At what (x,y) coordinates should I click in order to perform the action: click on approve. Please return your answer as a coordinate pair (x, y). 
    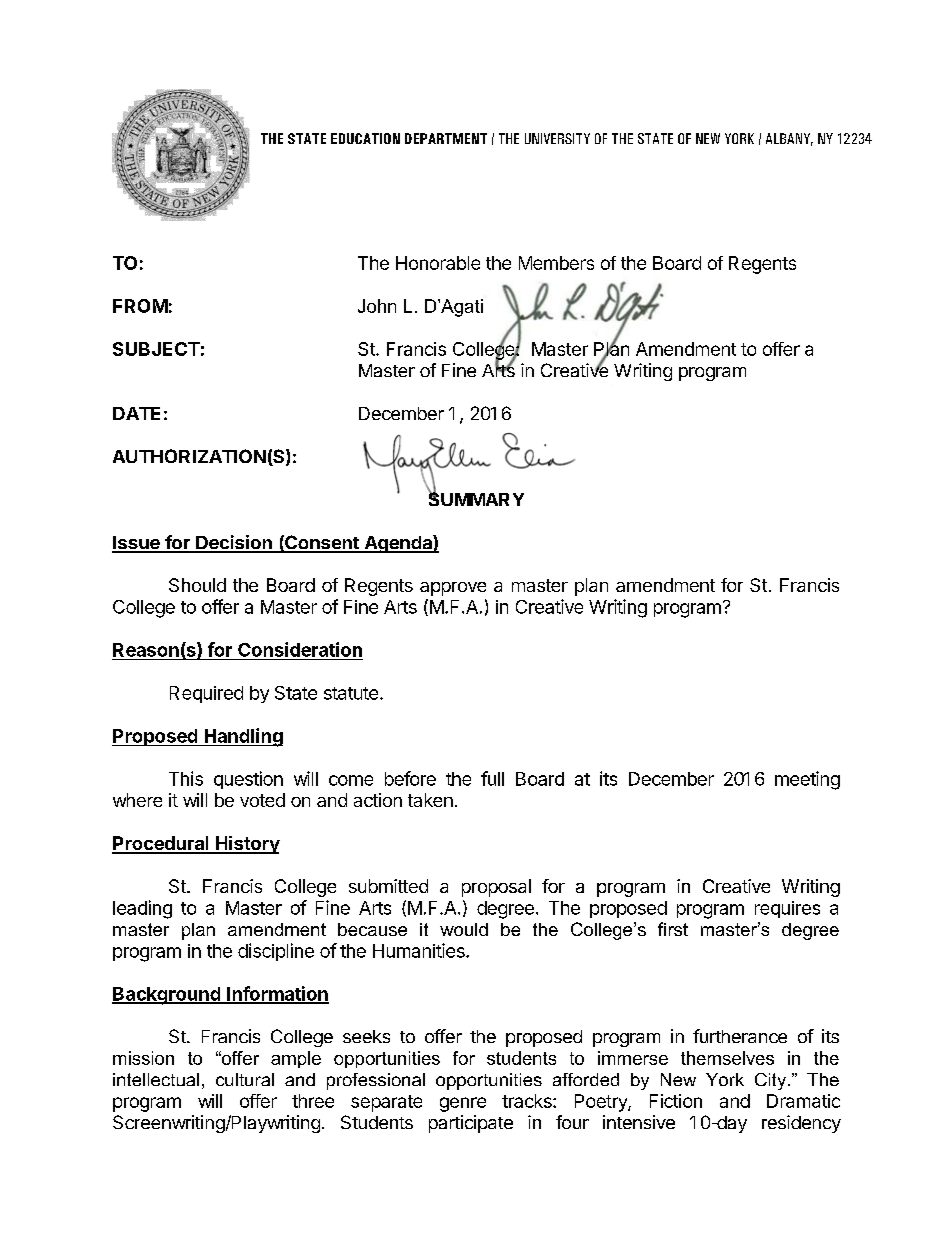
    Looking at the image, I should click on (453, 589).
